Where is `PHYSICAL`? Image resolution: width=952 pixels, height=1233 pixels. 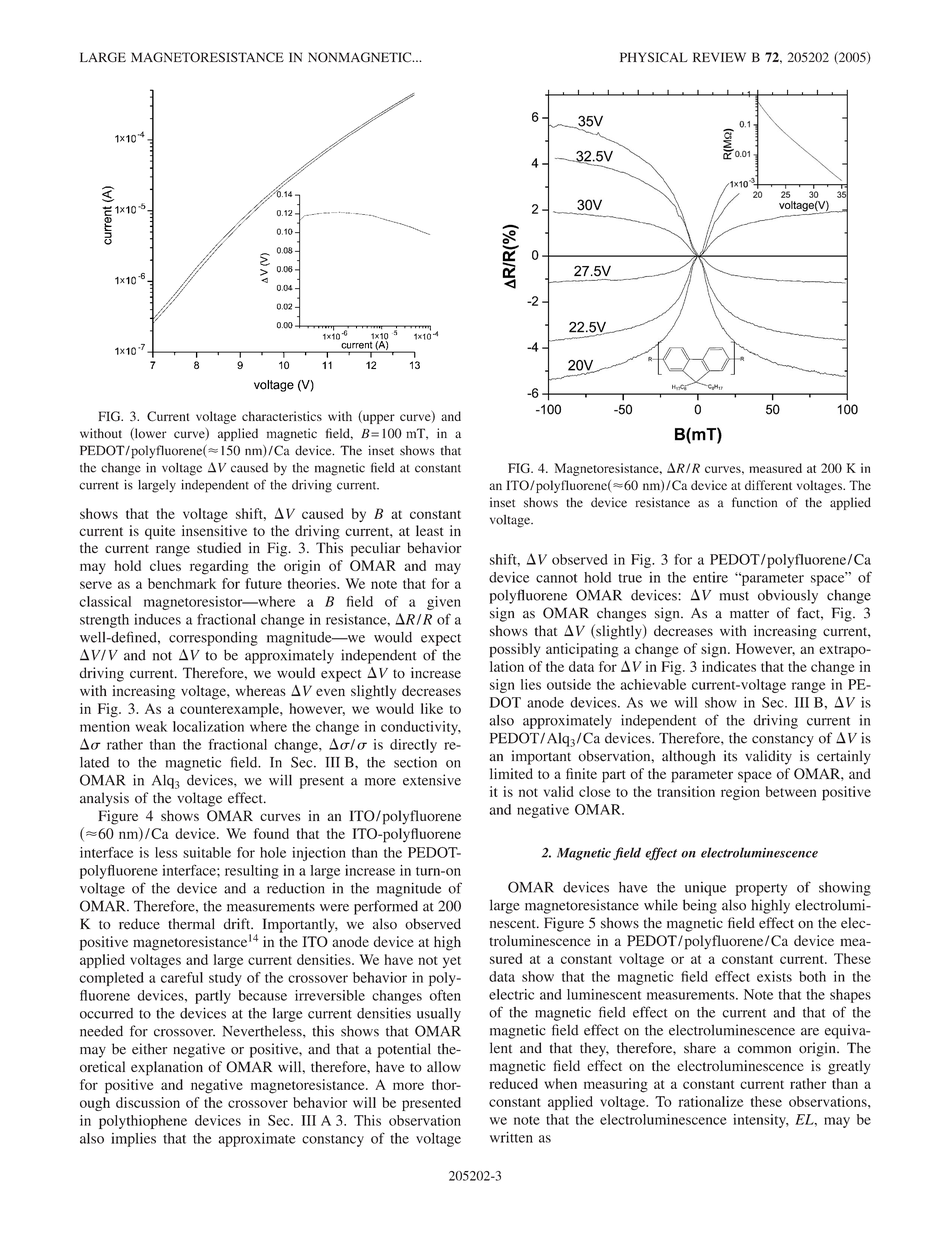
PHYSICAL is located at coordinates (654, 57).
